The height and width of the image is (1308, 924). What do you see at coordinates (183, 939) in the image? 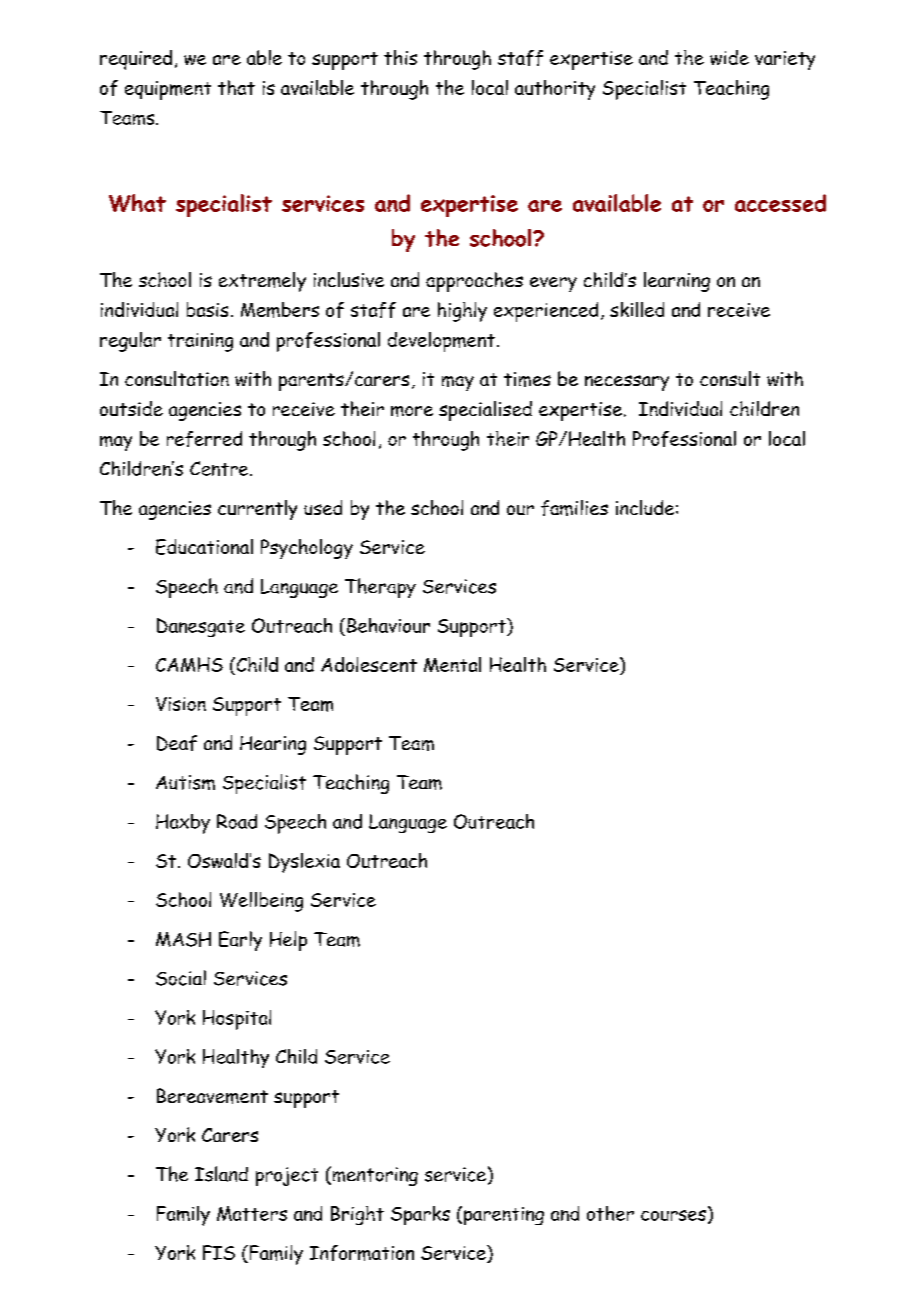
I see `MASH` at bounding box center [183, 939].
